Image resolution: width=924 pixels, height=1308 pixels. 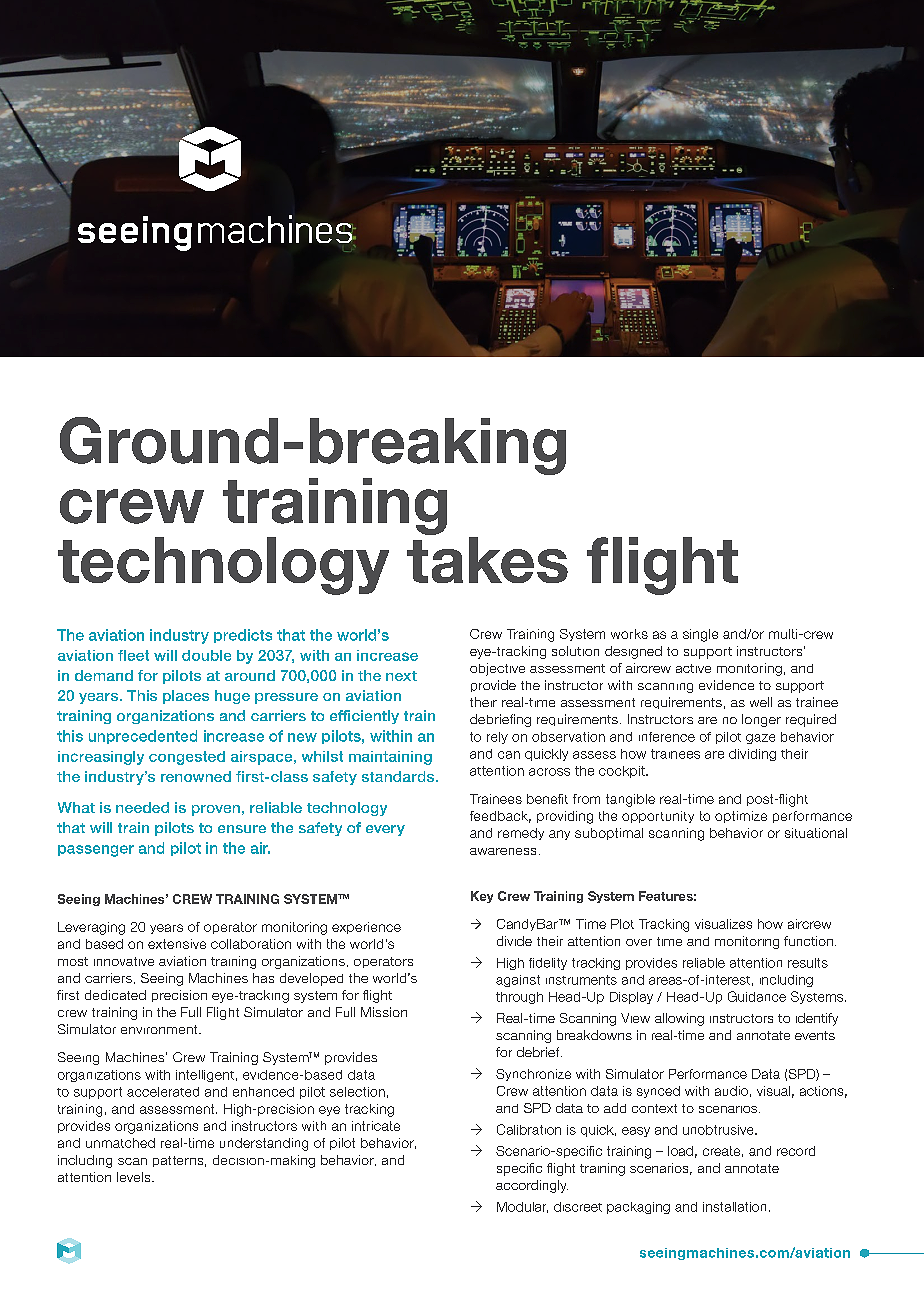 I want to click on rely, so click(x=497, y=738).
